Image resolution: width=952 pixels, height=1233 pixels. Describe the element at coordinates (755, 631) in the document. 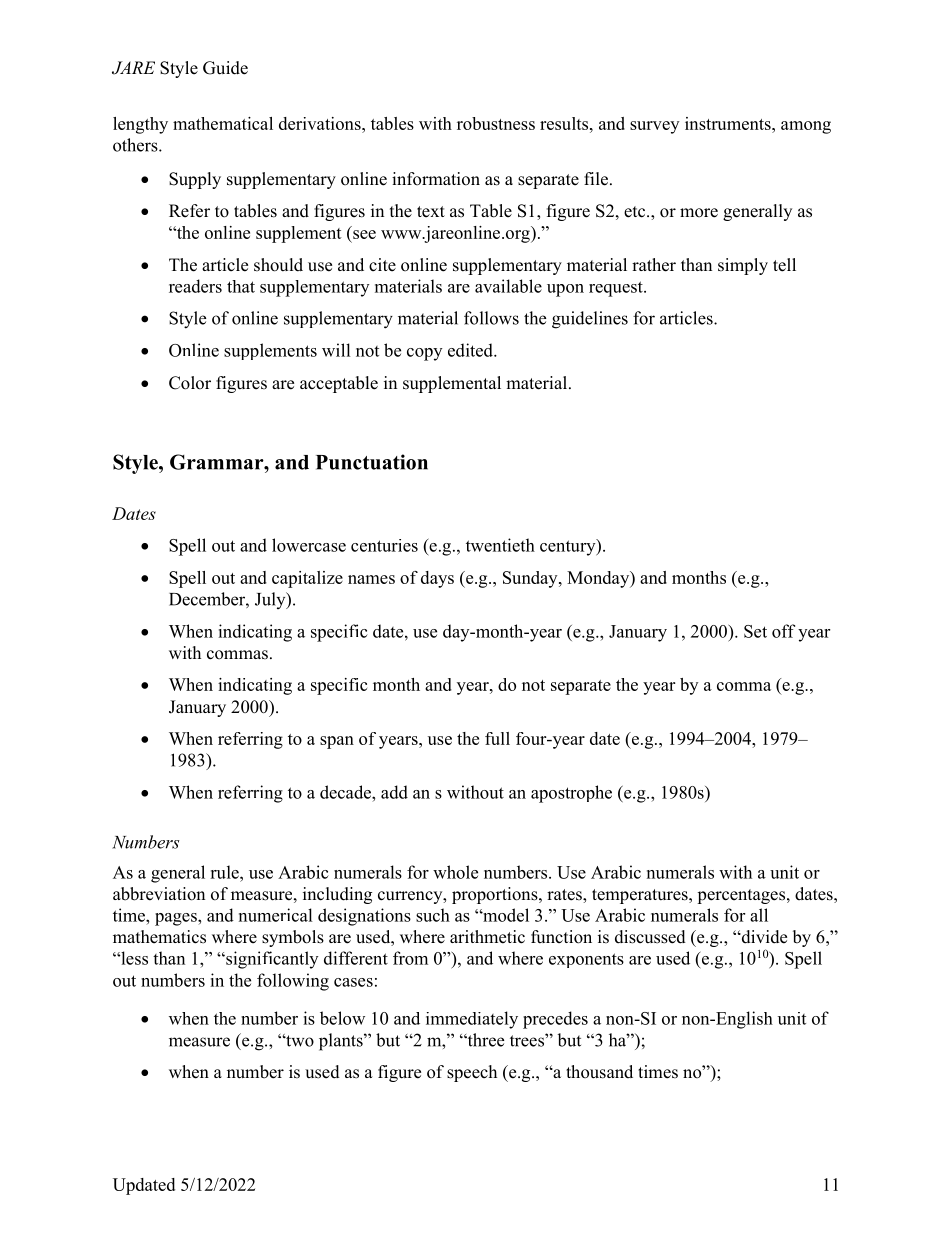

I see `Set` at that location.
